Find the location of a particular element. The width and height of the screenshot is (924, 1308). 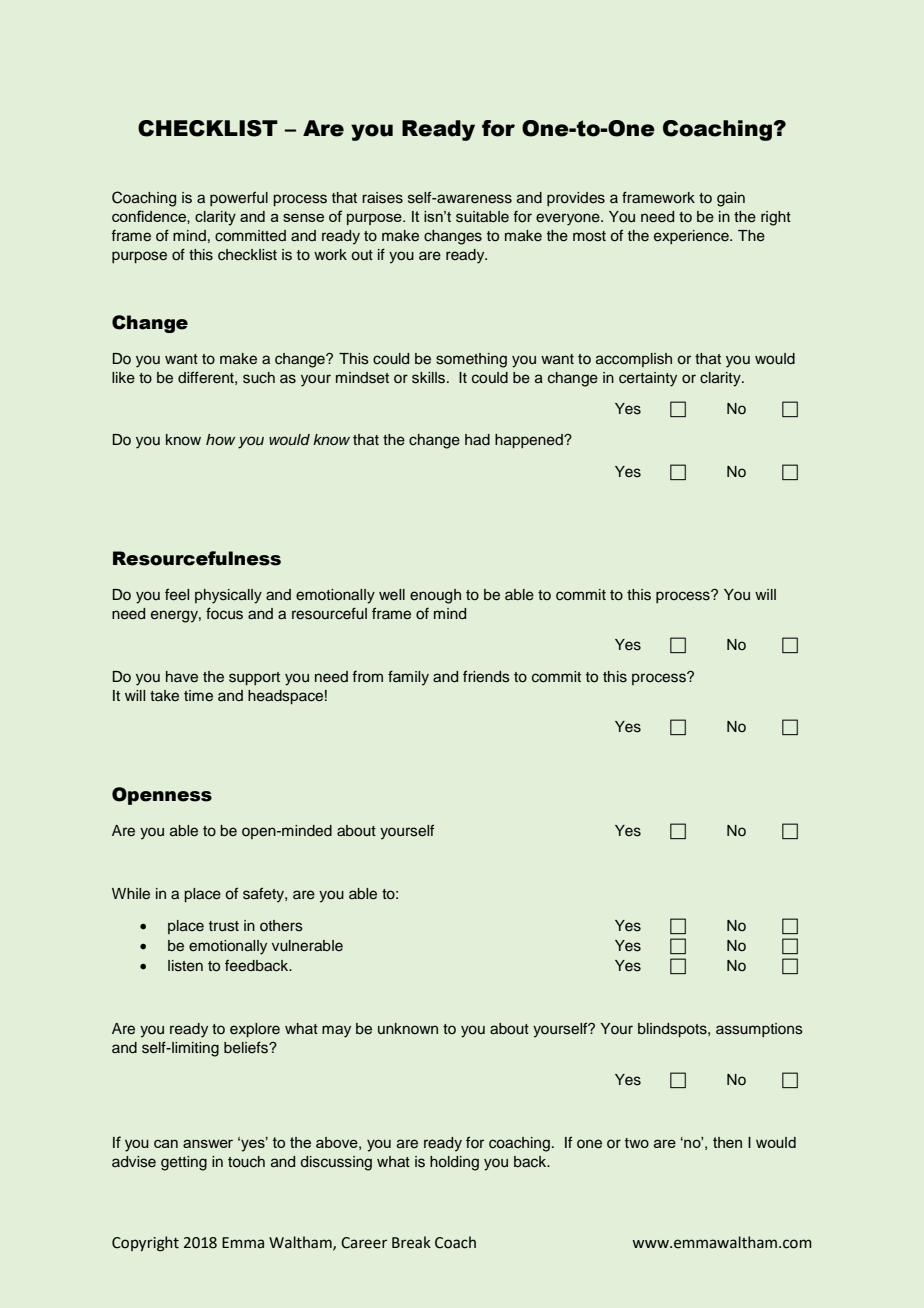

then is located at coordinates (727, 1142).
